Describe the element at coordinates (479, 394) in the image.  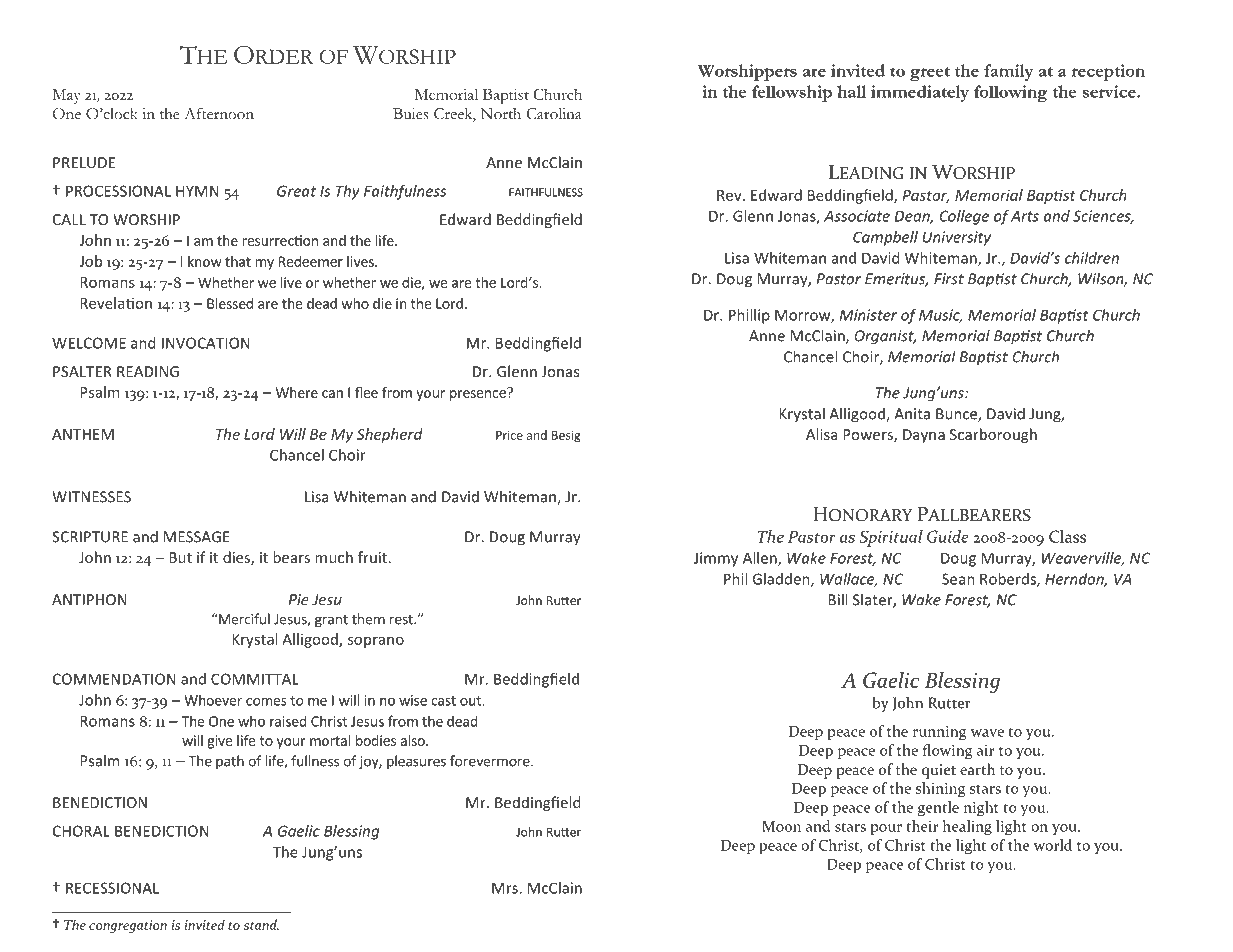
I see `presence` at that location.
